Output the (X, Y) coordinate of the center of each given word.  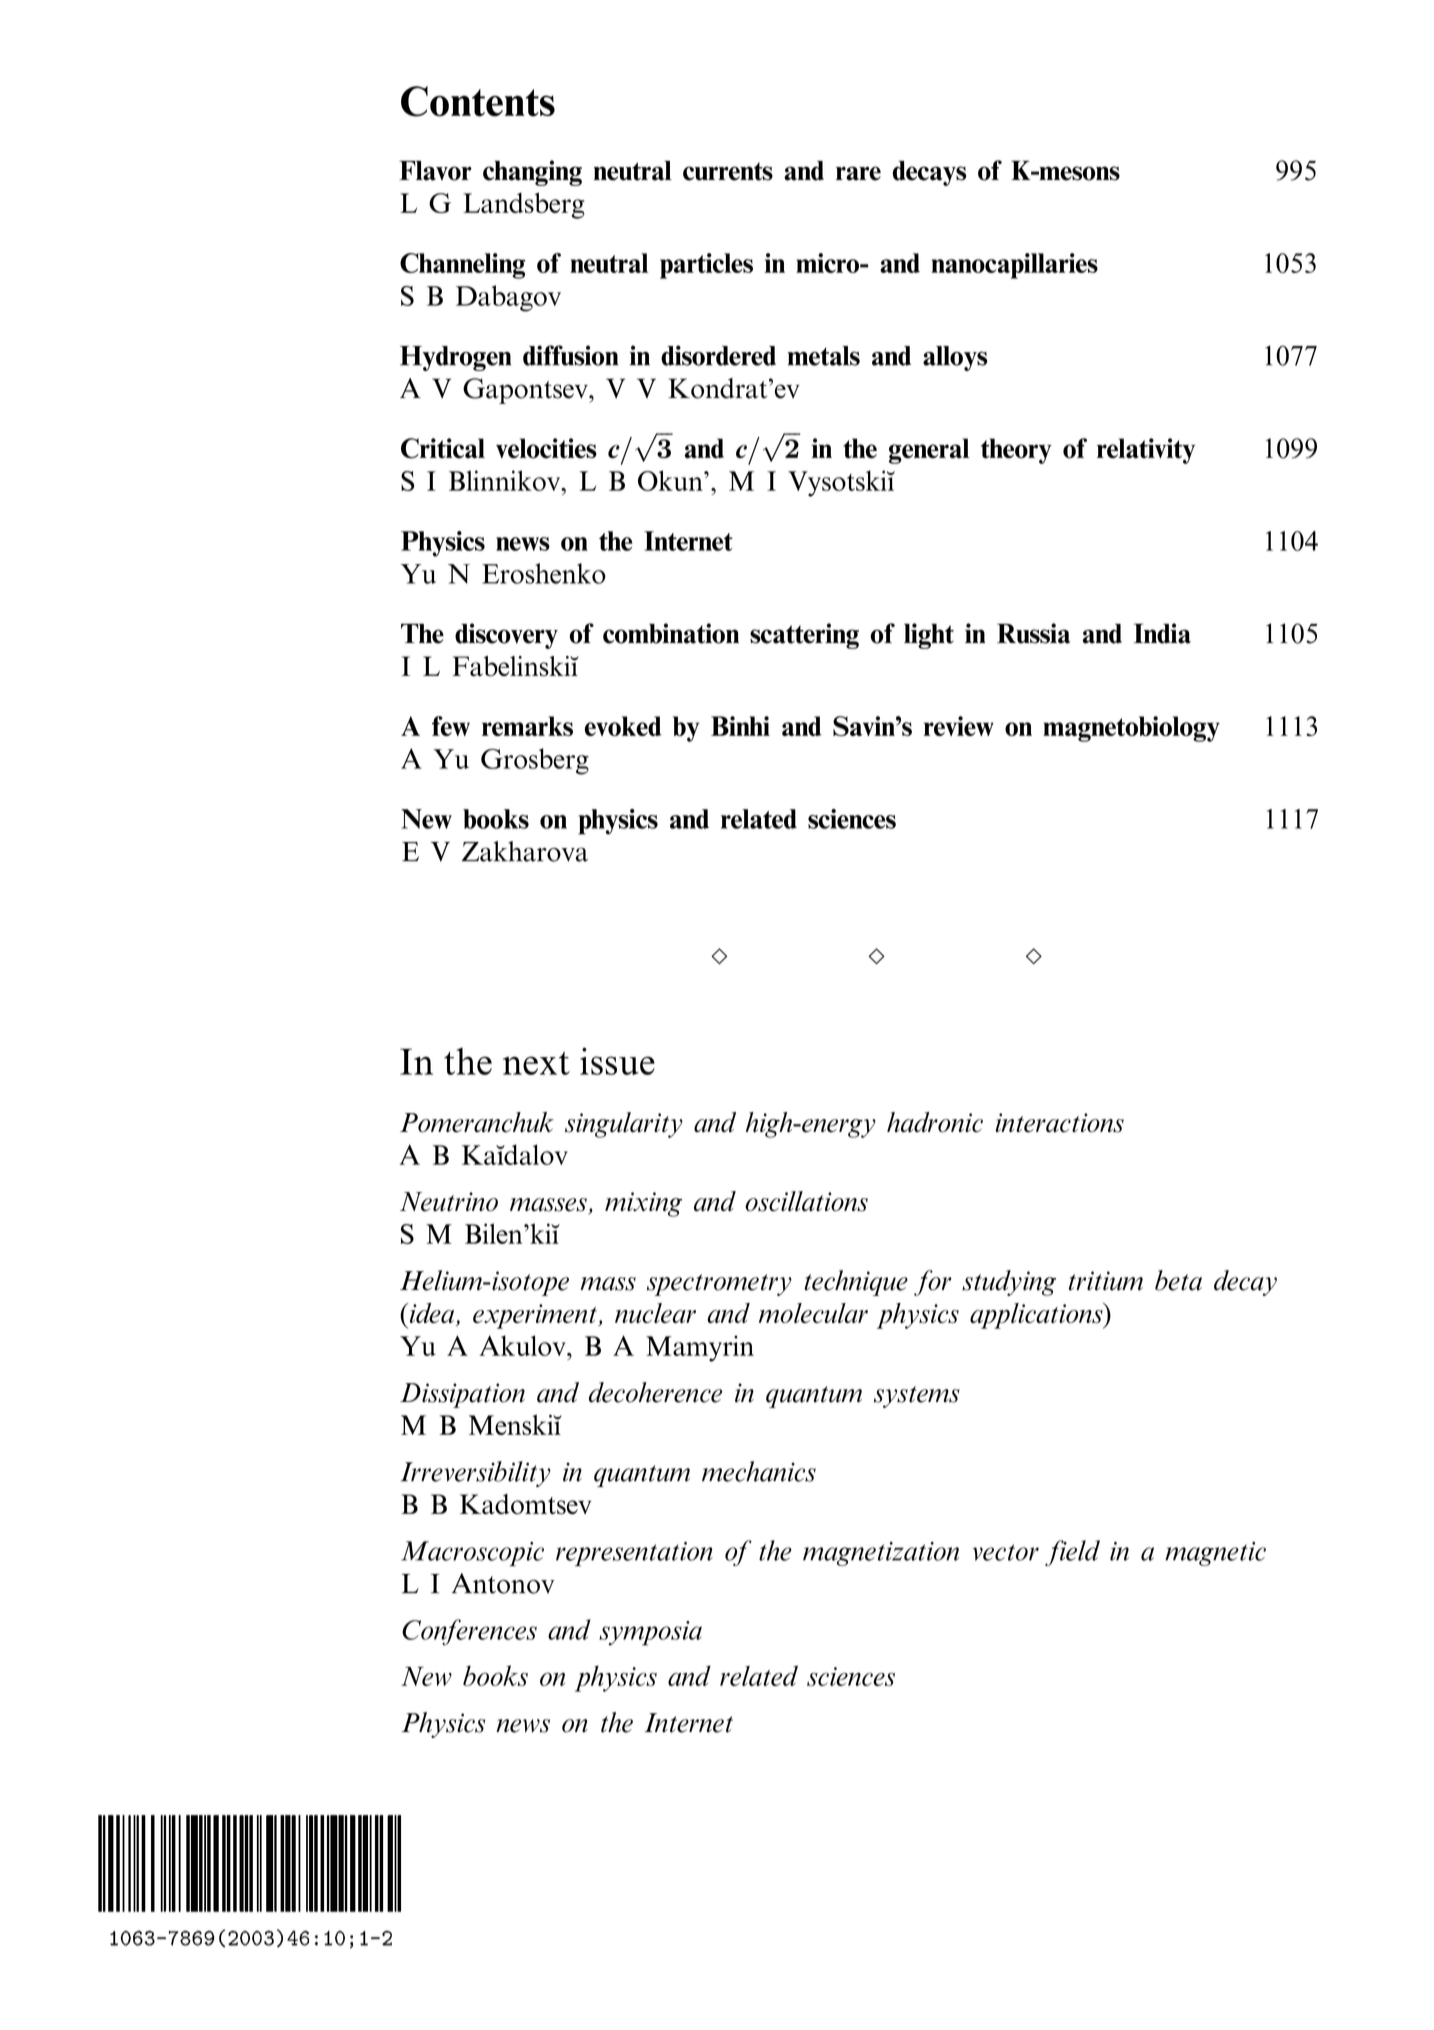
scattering (804, 636)
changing (532, 173)
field (1072, 1553)
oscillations (806, 1201)
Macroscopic (472, 1554)
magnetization (881, 1554)
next (536, 1063)
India (1162, 633)
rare (858, 173)
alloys (955, 358)
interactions (1059, 1123)
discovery (506, 636)
